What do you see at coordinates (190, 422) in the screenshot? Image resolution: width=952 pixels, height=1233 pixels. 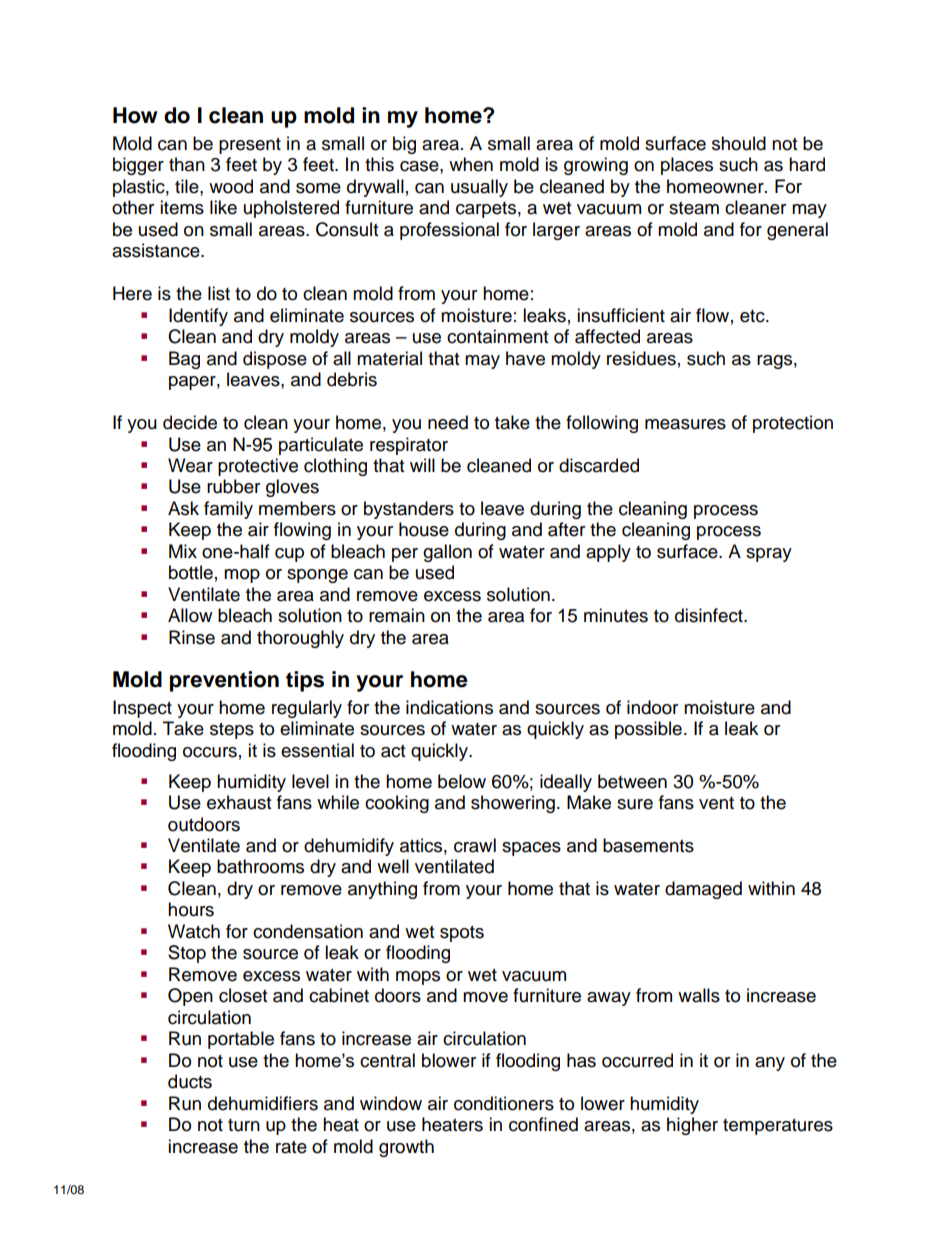 I see `decide` at bounding box center [190, 422].
